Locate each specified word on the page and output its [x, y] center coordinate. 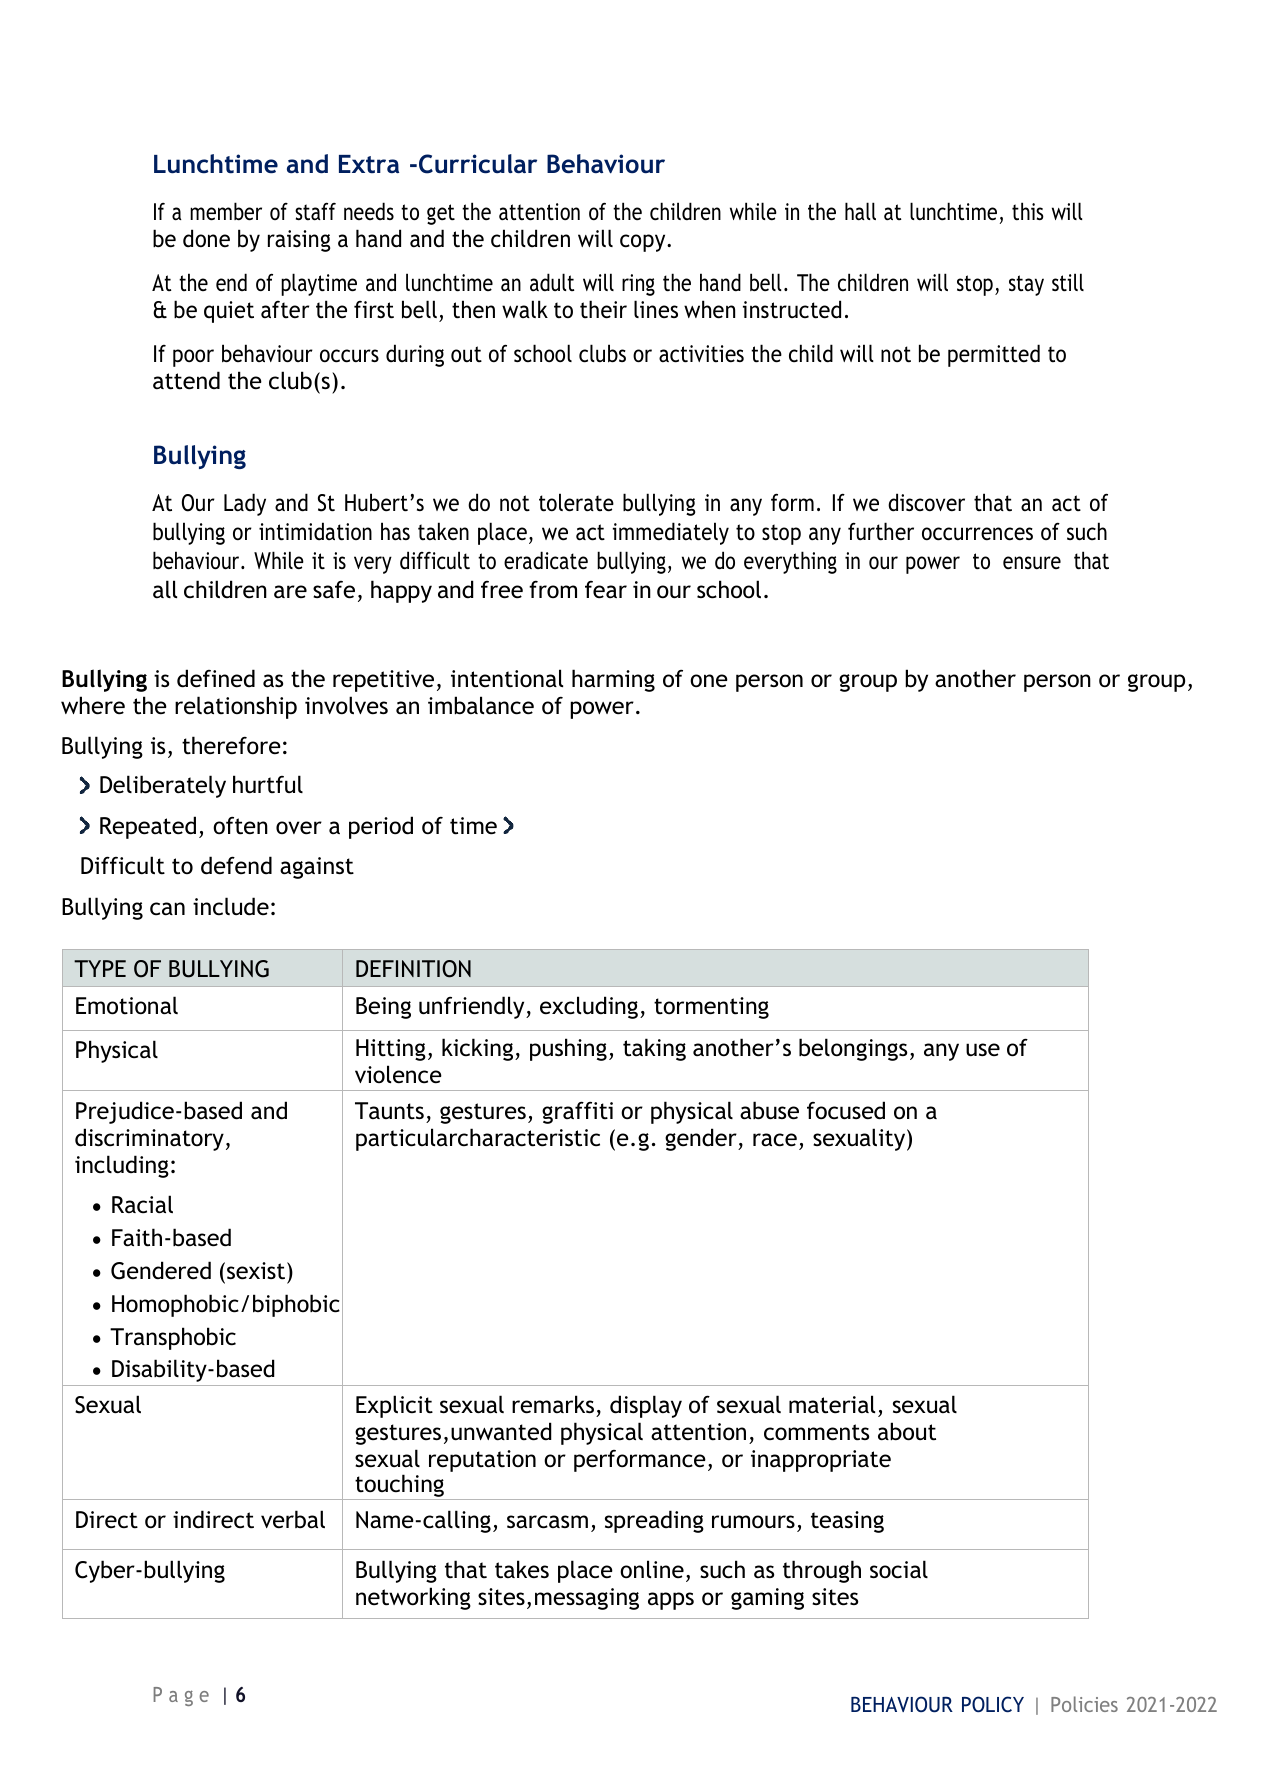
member [226, 211]
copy [644, 243]
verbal [293, 1519]
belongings [853, 1049]
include [231, 906]
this [1028, 211]
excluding [590, 1007]
